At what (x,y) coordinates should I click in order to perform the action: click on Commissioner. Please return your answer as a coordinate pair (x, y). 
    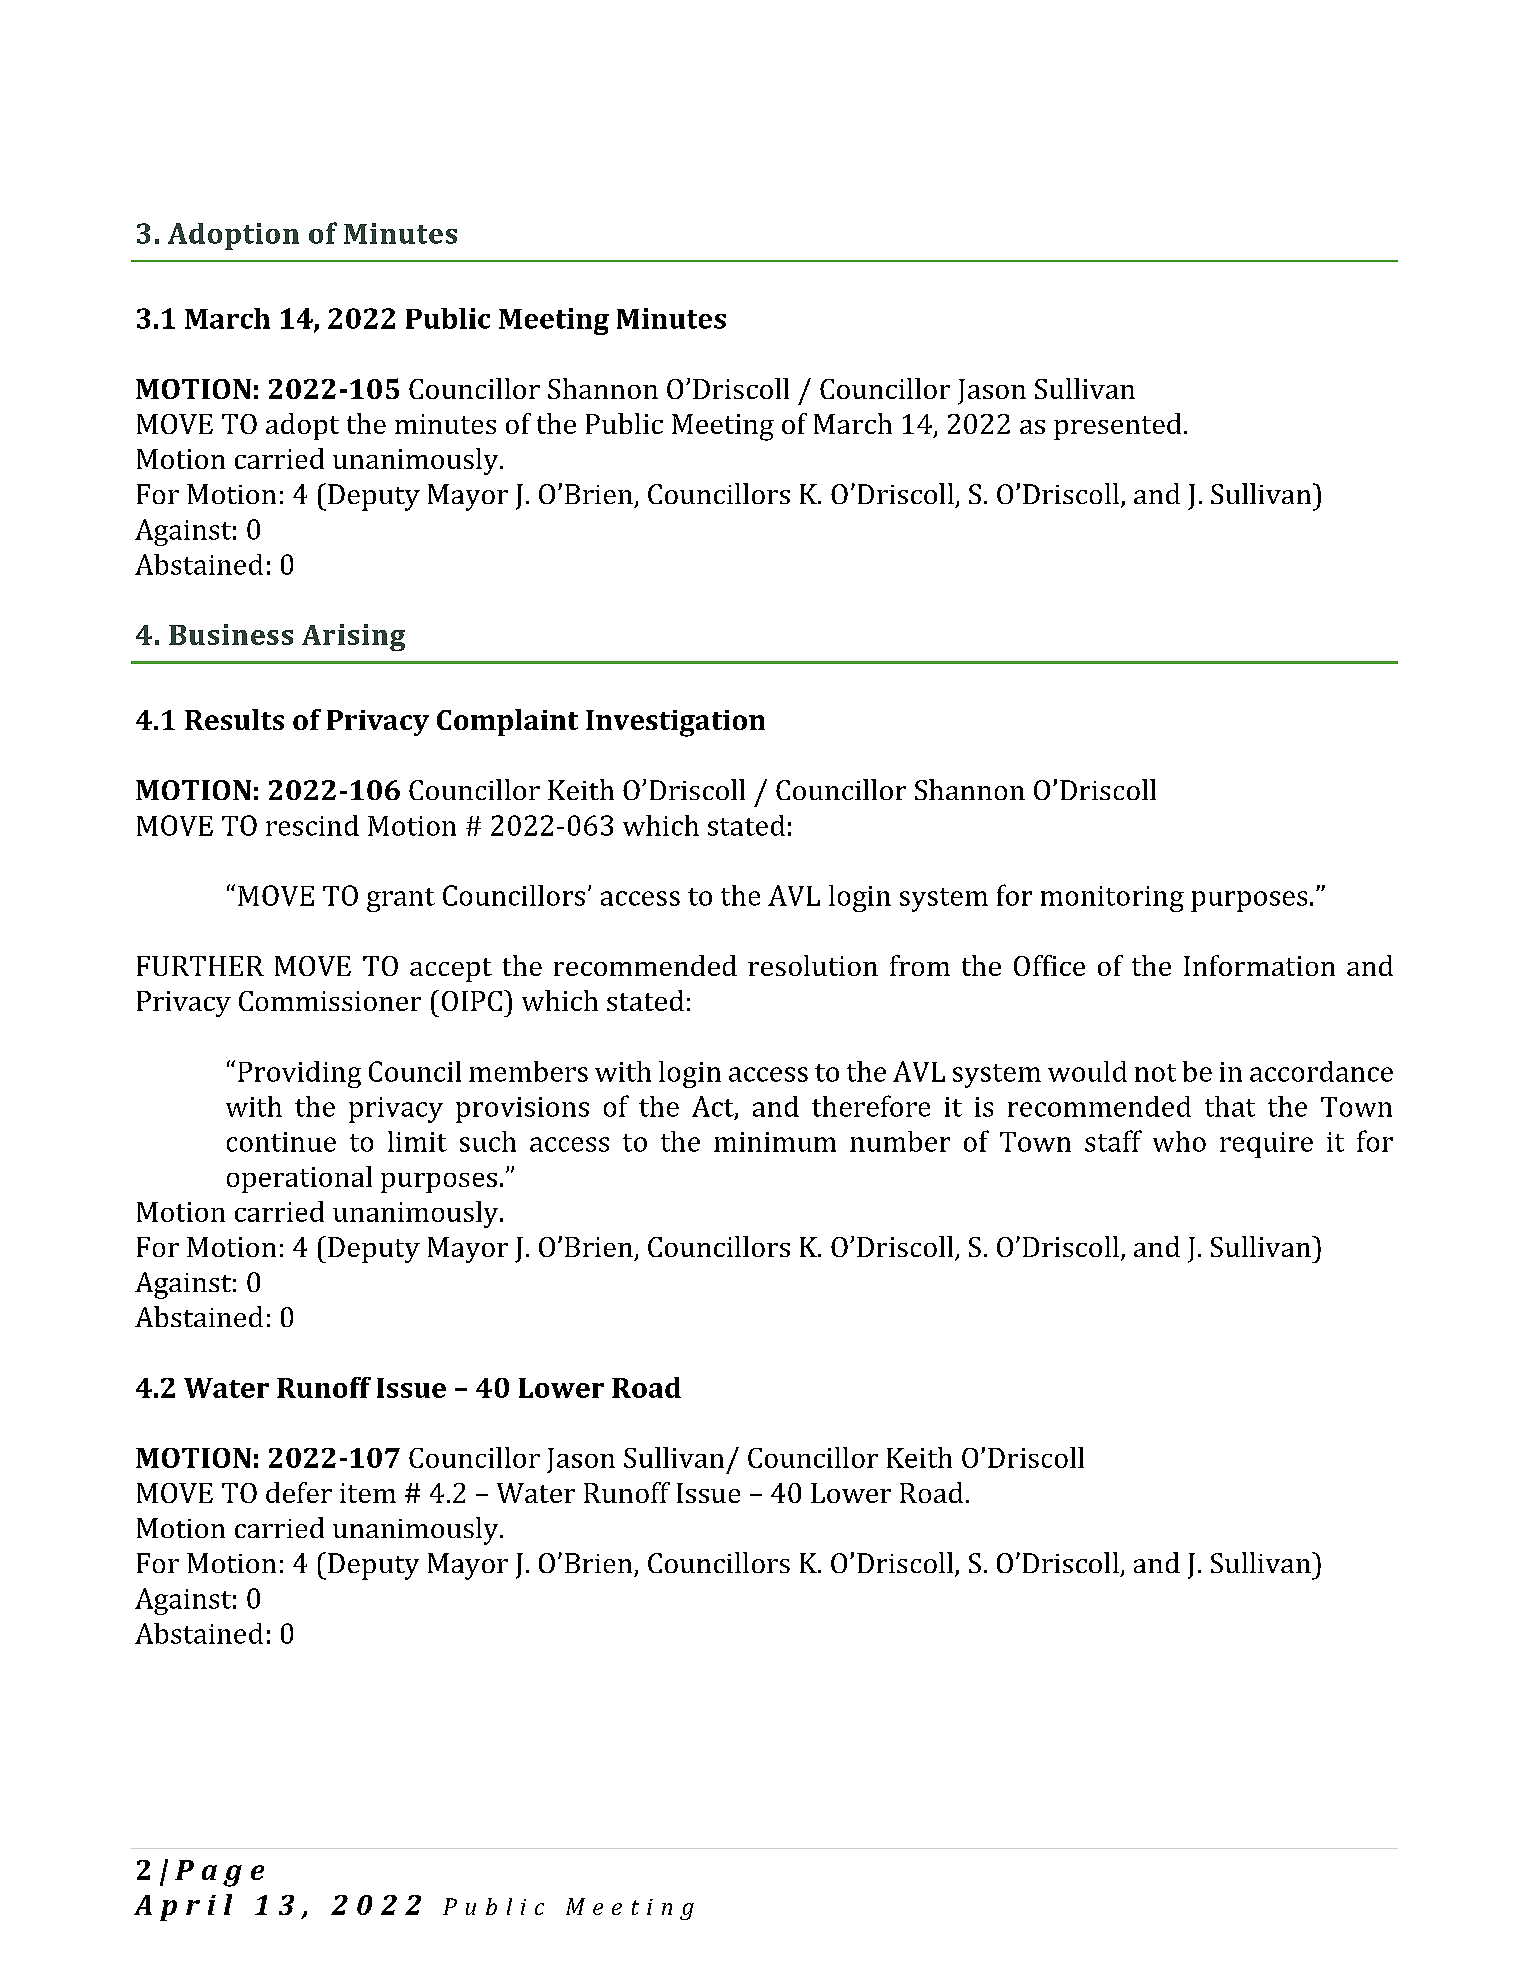
    Looking at the image, I should click on (330, 1001).
